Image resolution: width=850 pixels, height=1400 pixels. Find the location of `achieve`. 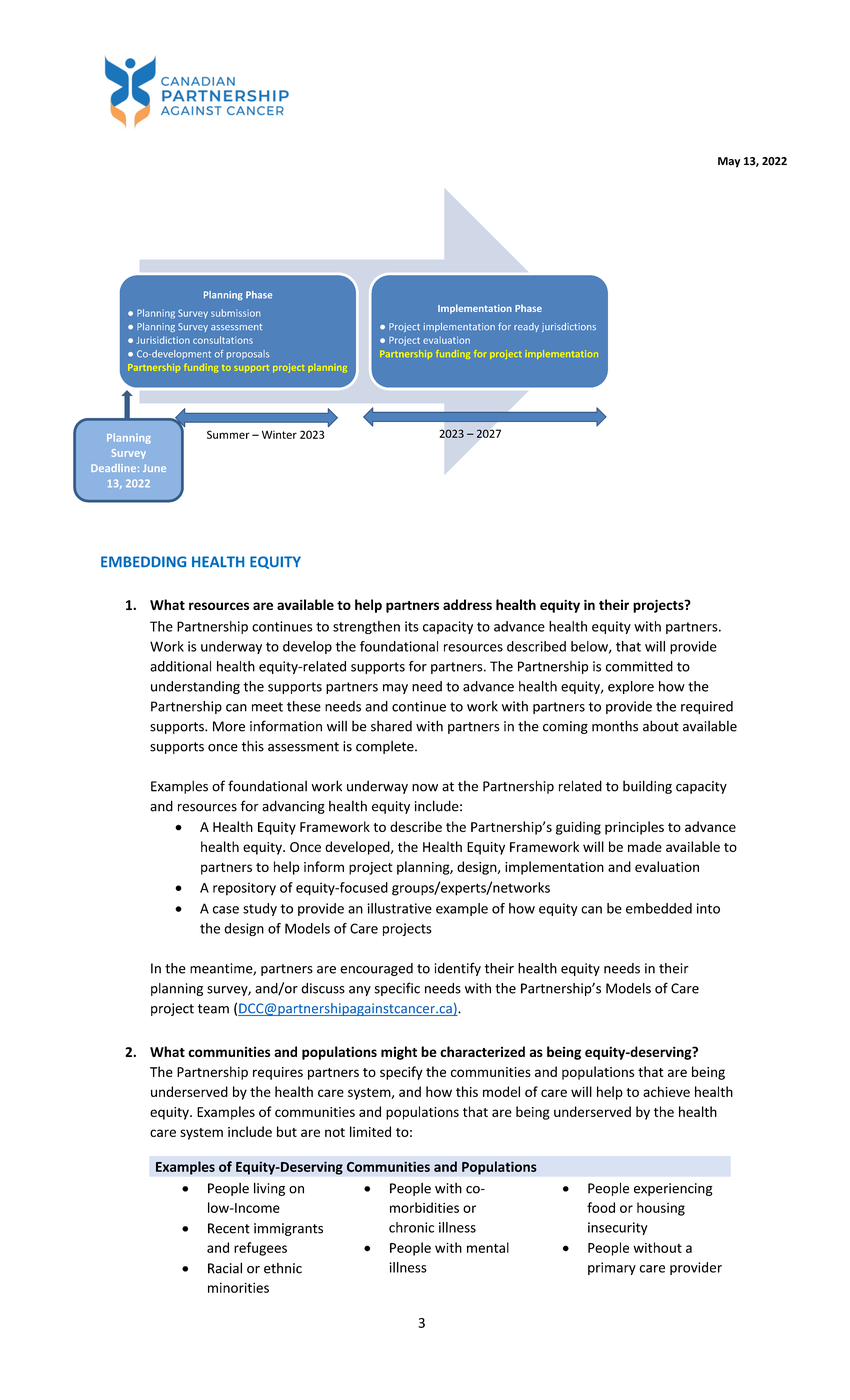

achieve is located at coordinates (666, 1091).
